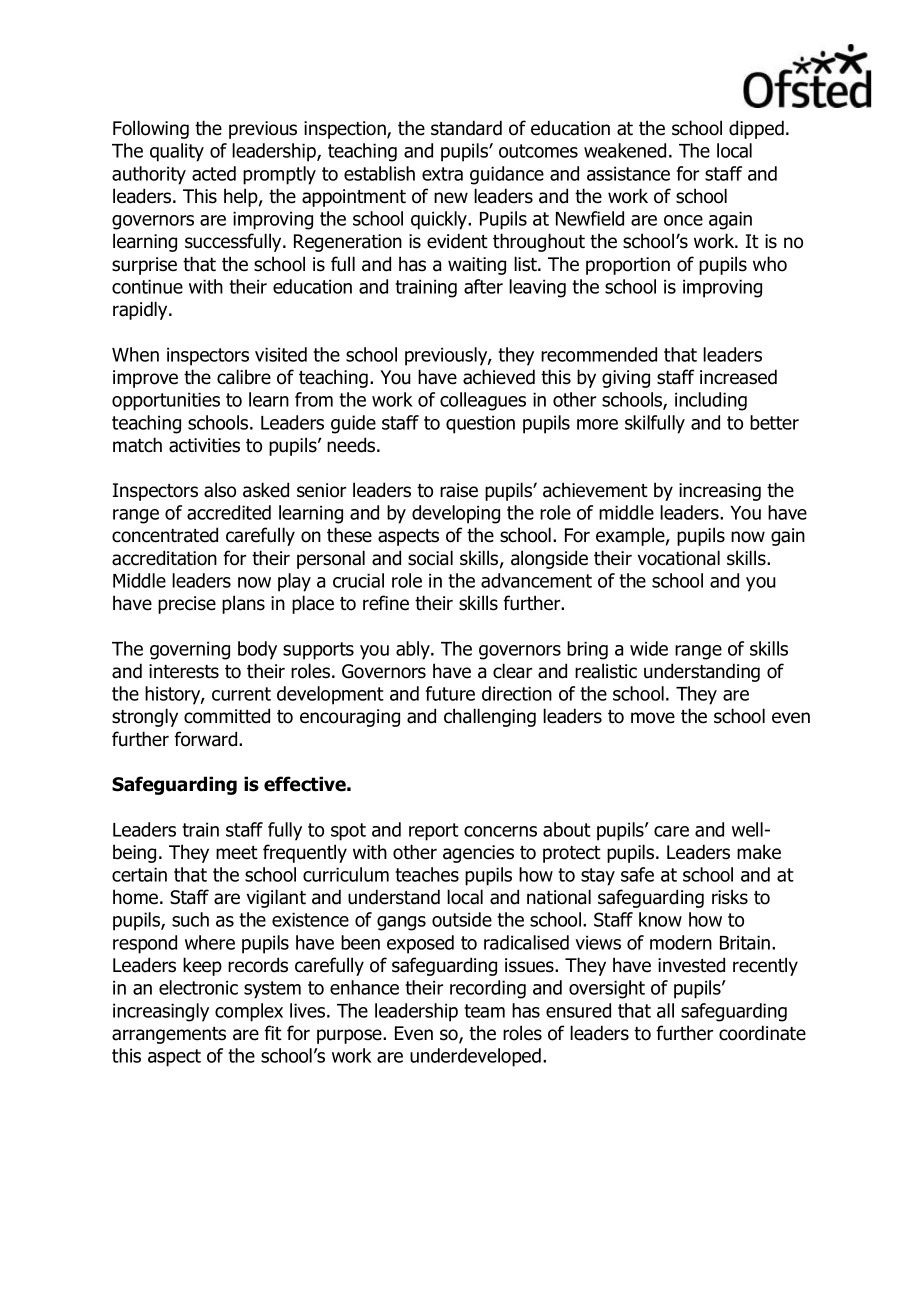 The height and width of the screenshot is (1310, 924). Describe the element at coordinates (434, 832) in the screenshot. I see `report` at that location.
